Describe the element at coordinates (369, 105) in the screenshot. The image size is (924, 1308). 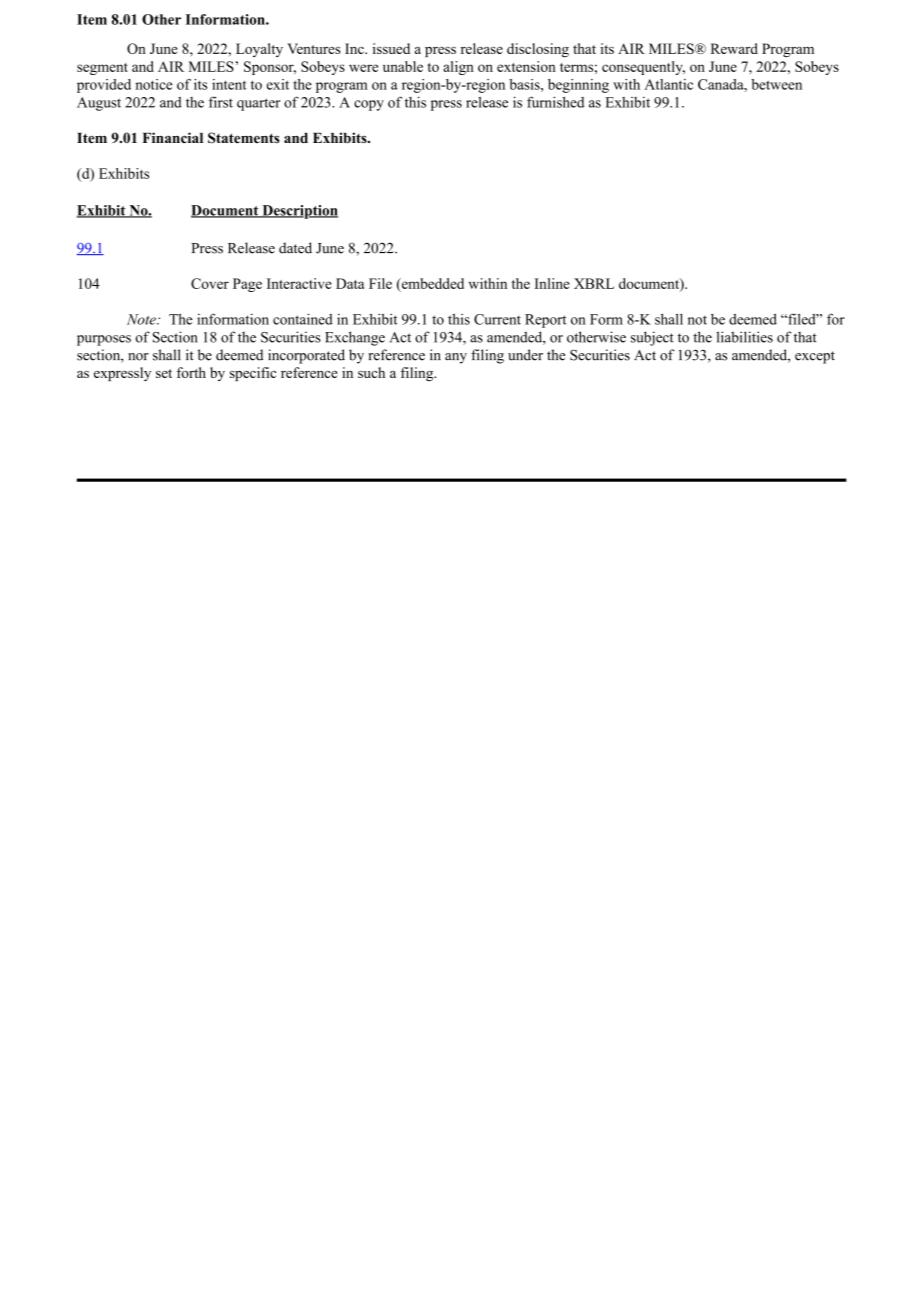
I see `copy` at that location.
